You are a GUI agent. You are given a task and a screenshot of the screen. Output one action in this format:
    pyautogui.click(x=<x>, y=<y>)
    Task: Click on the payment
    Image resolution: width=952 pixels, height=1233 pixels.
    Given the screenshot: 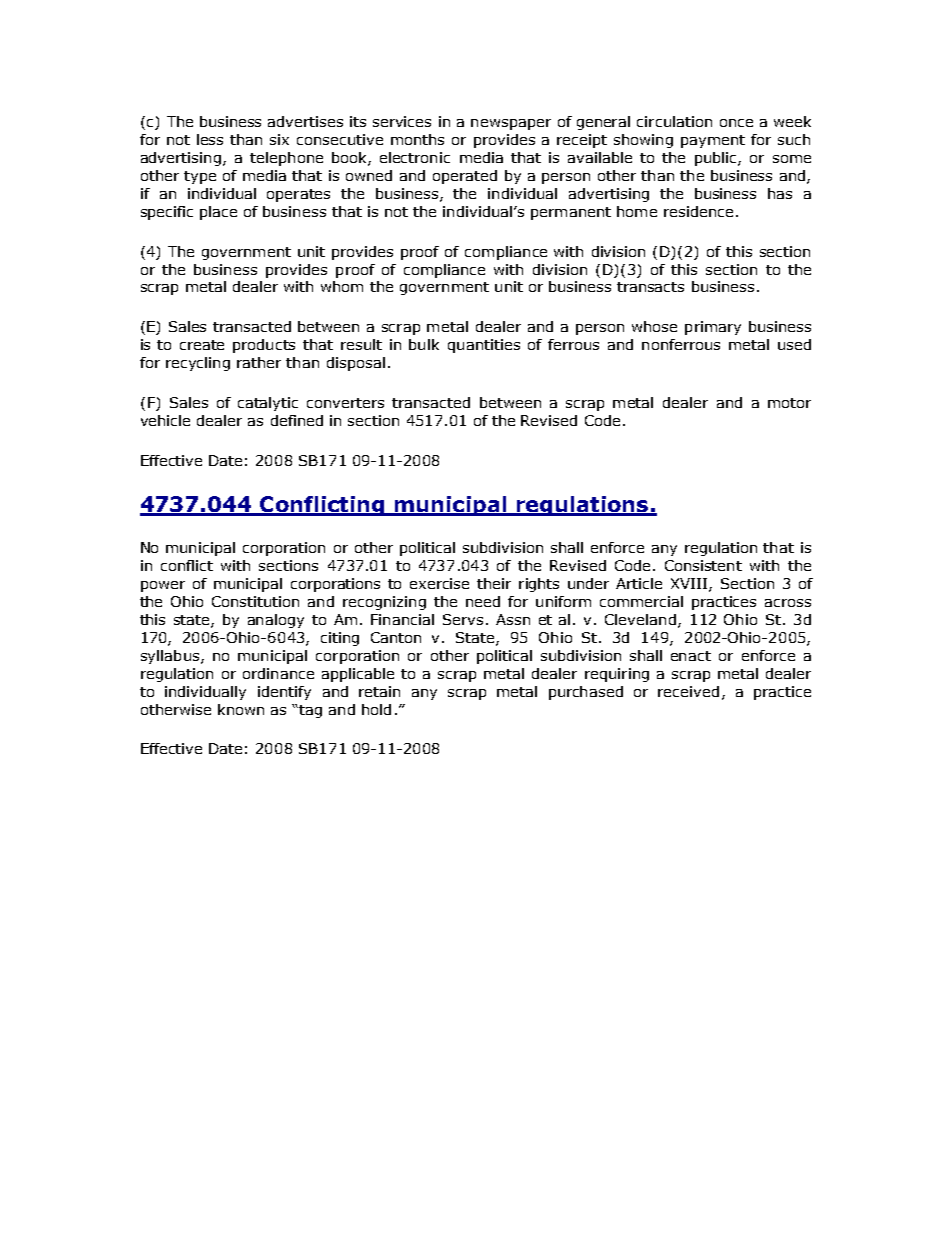 What is the action you would take?
    pyautogui.click(x=713, y=141)
